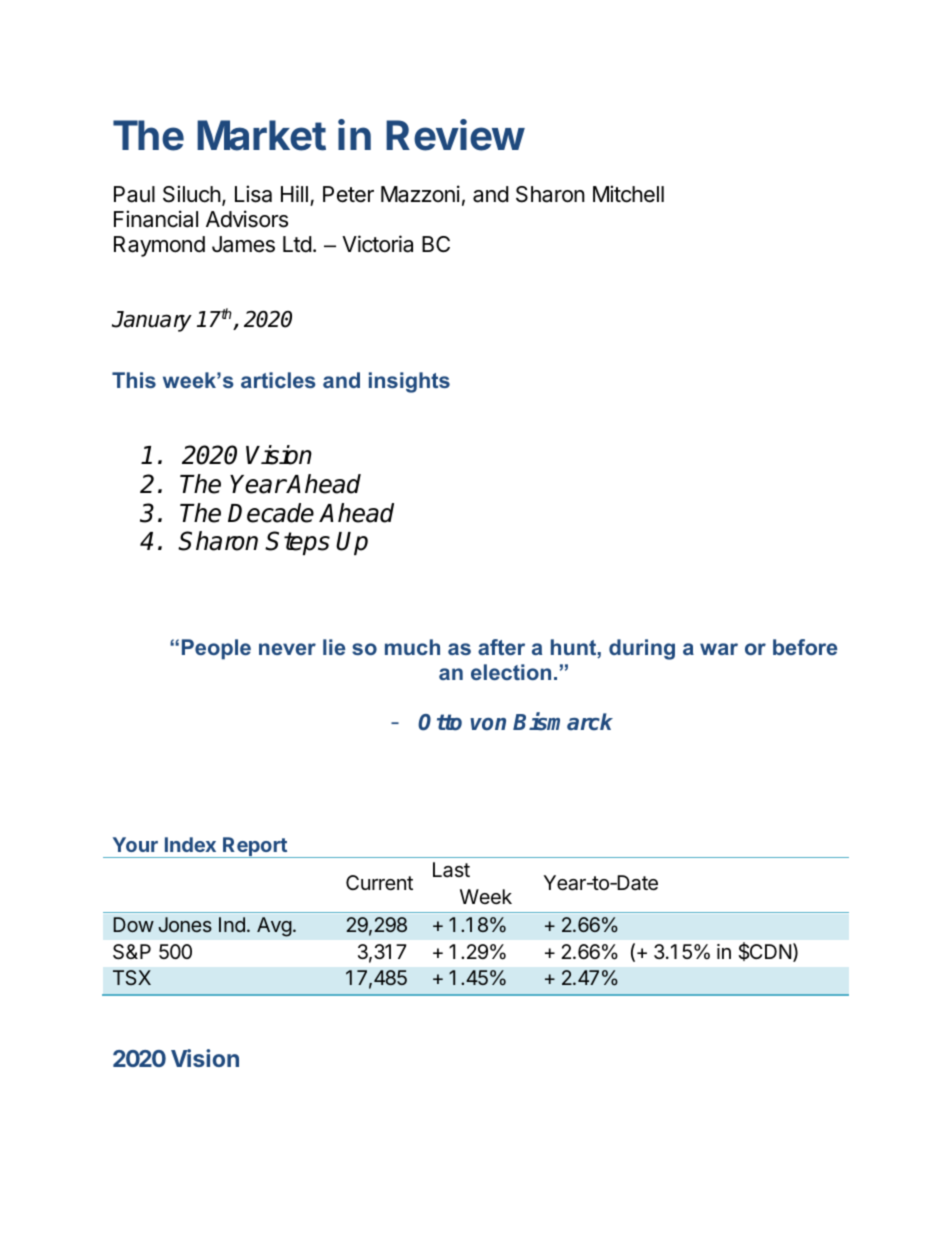 This document has width=952, height=1233. I want to click on Review, so click(455, 135).
